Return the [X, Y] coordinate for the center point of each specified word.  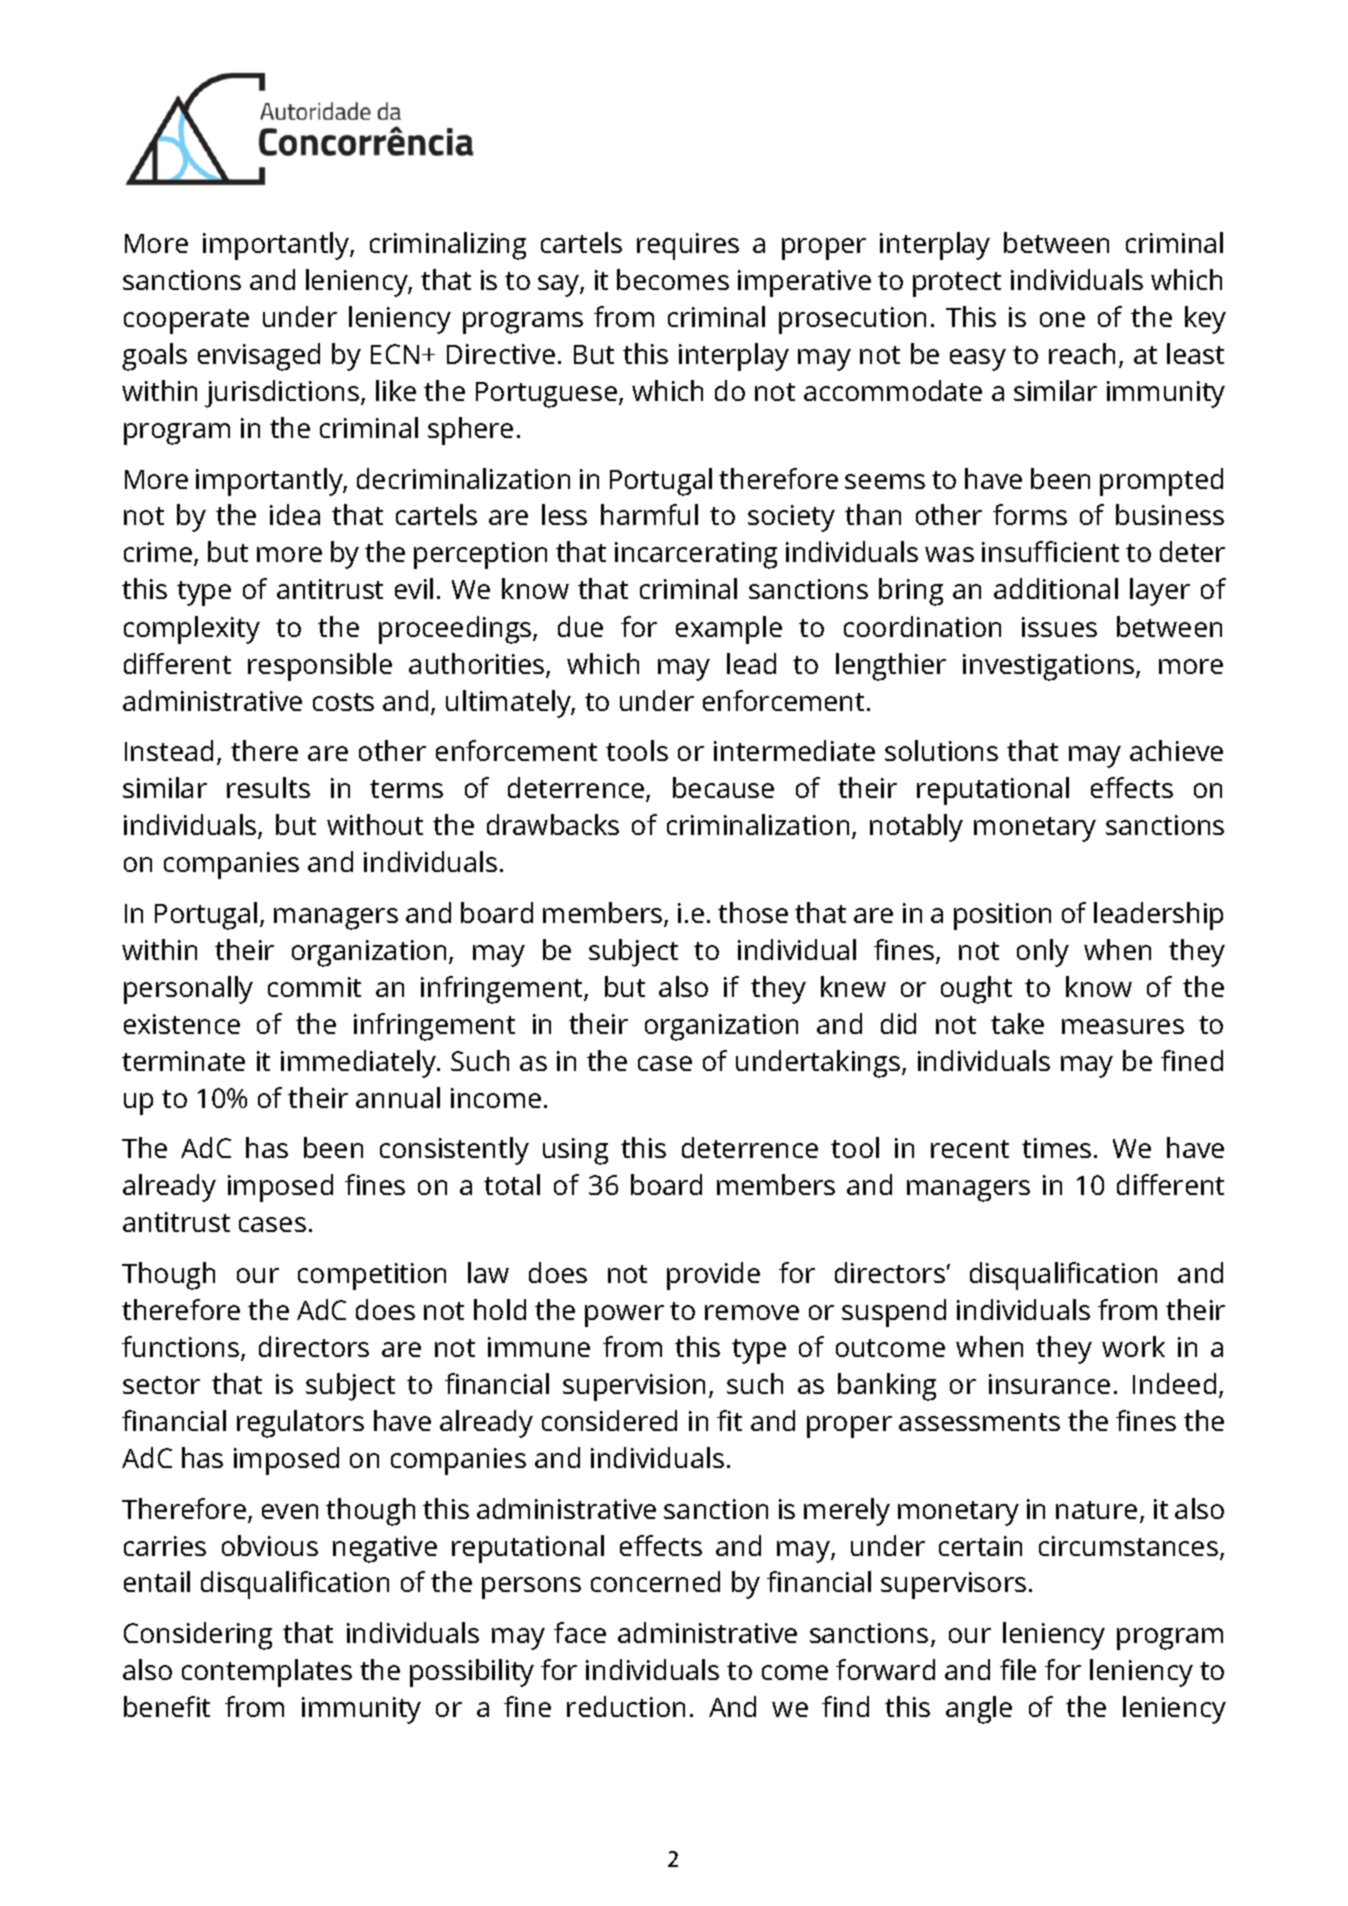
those [753, 912]
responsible [320, 667]
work [1133, 1346]
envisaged [259, 357]
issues [1059, 627]
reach [1082, 353]
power [624, 1316]
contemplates [267, 1673]
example [729, 630]
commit [314, 987]
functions [180, 1346]
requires [688, 246]
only [1043, 953]
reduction [626, 1706]
